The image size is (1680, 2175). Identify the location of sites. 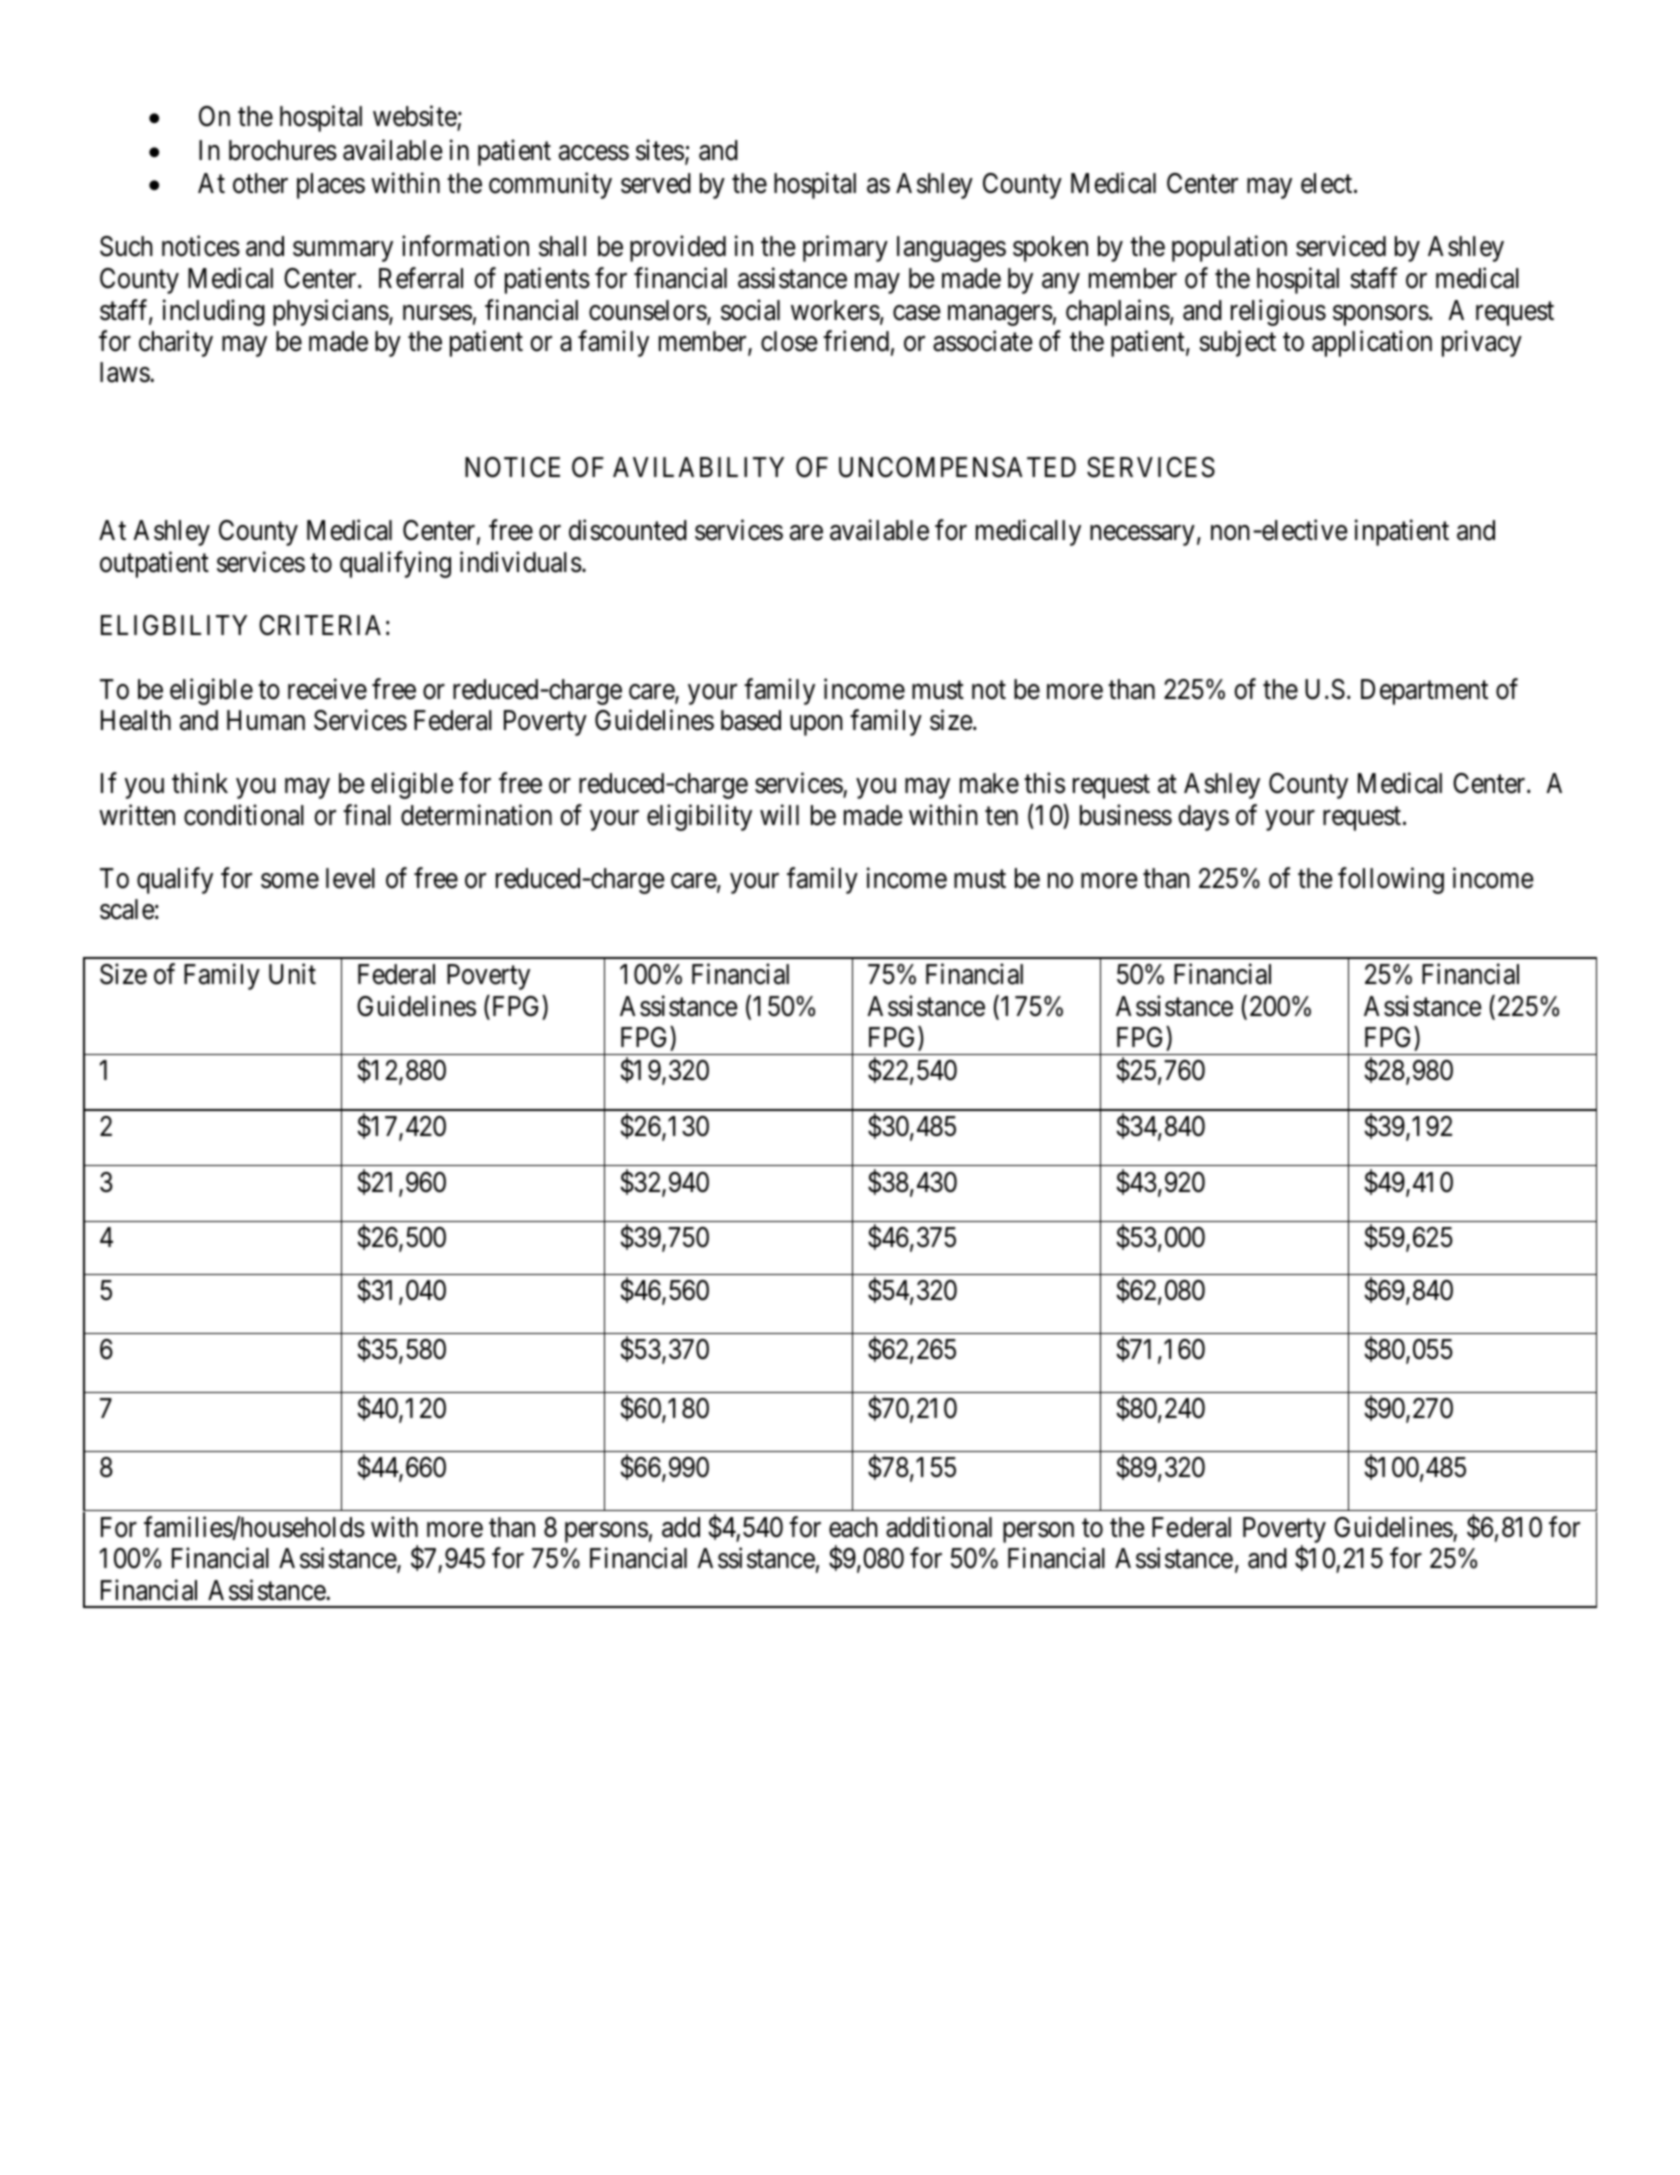
(660, 150).
